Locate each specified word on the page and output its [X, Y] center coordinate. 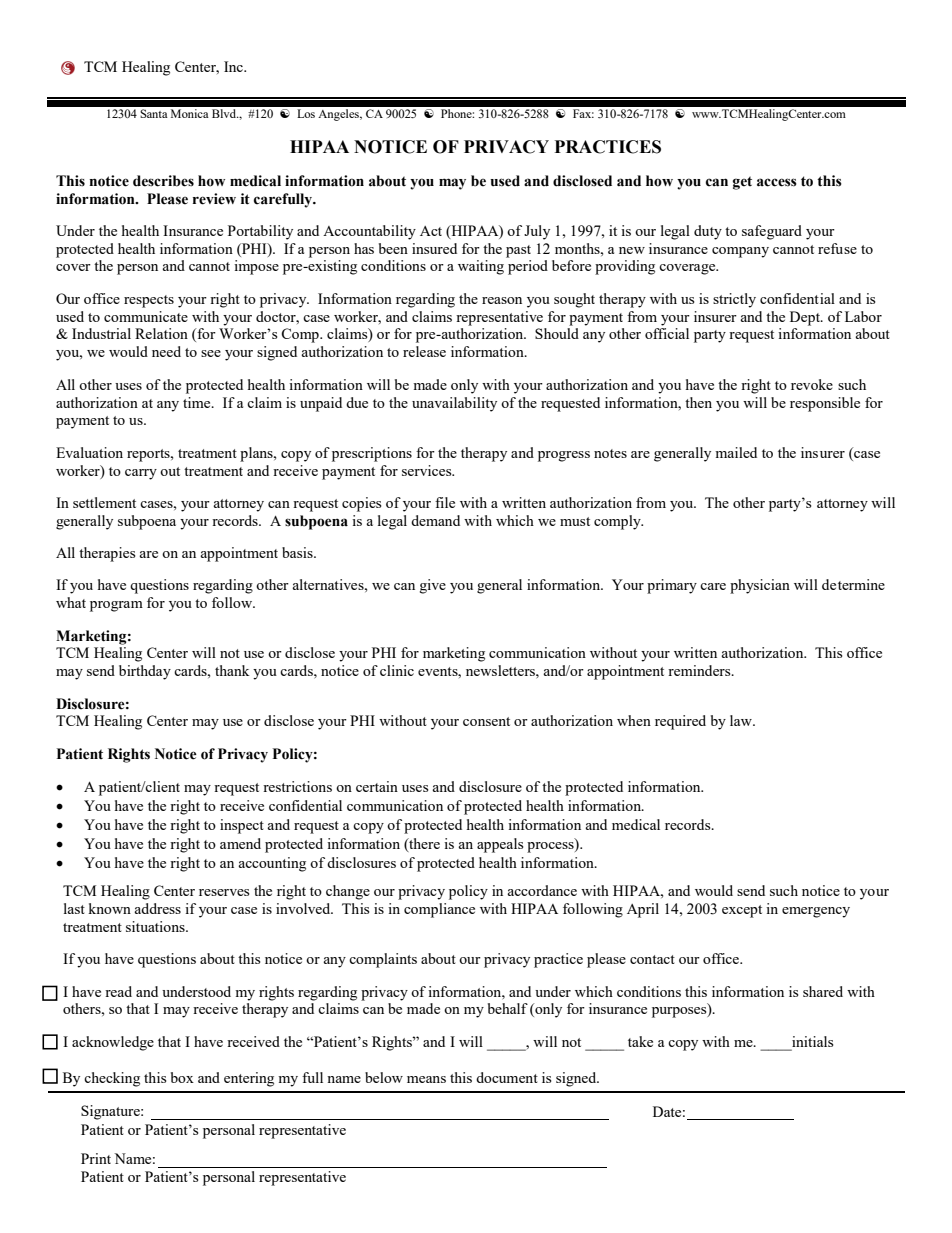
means [426, 1079]
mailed [736, 452]
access [777, 182]
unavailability [454, 404]
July [537, 232]
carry [141, 474]
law [742, 720]
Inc [234, 66]
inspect [242, 826]
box [182, 1077]
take [640, 1041]
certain [377, 786]
